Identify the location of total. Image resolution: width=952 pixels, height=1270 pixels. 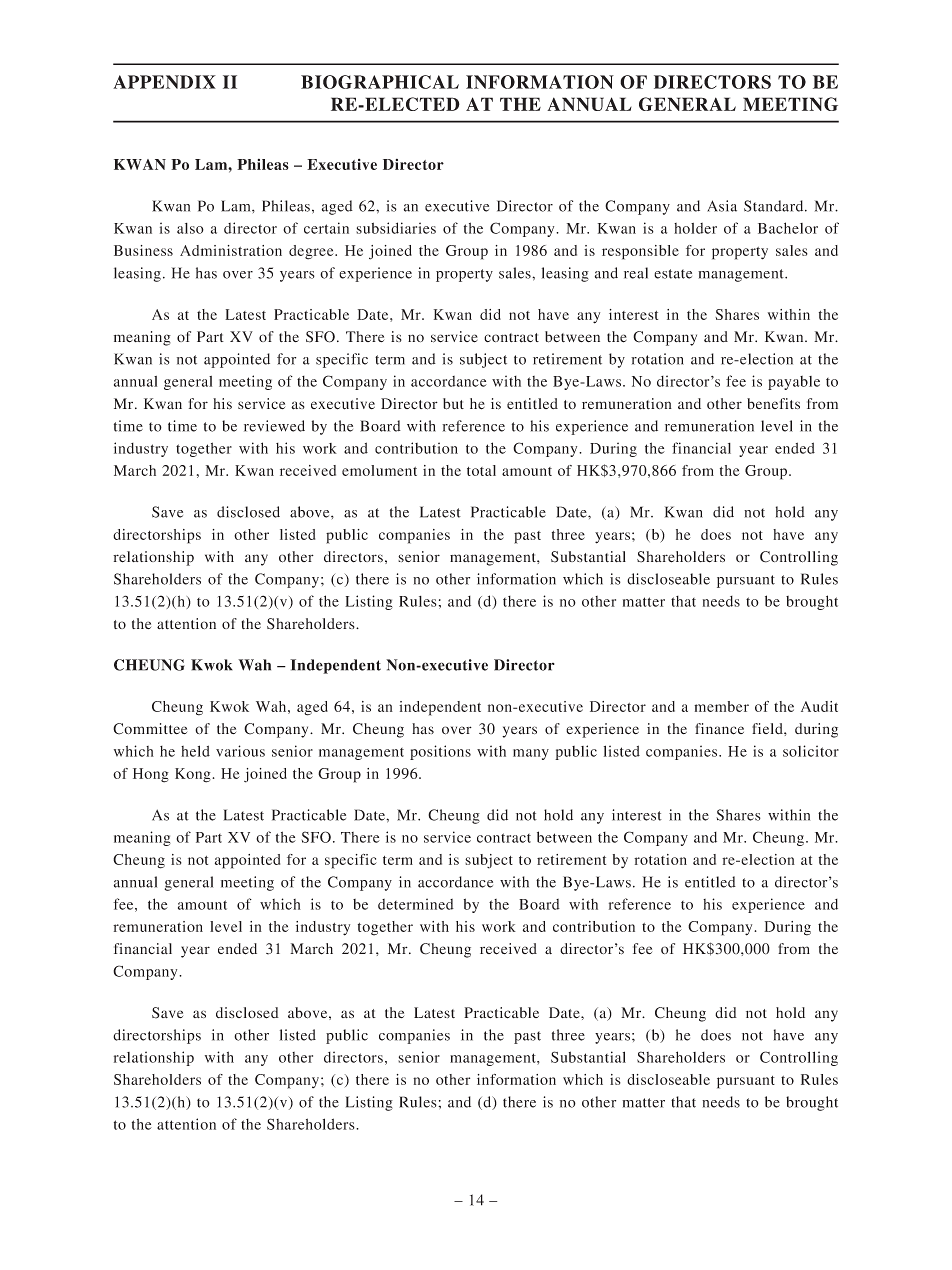
(481, 470).
